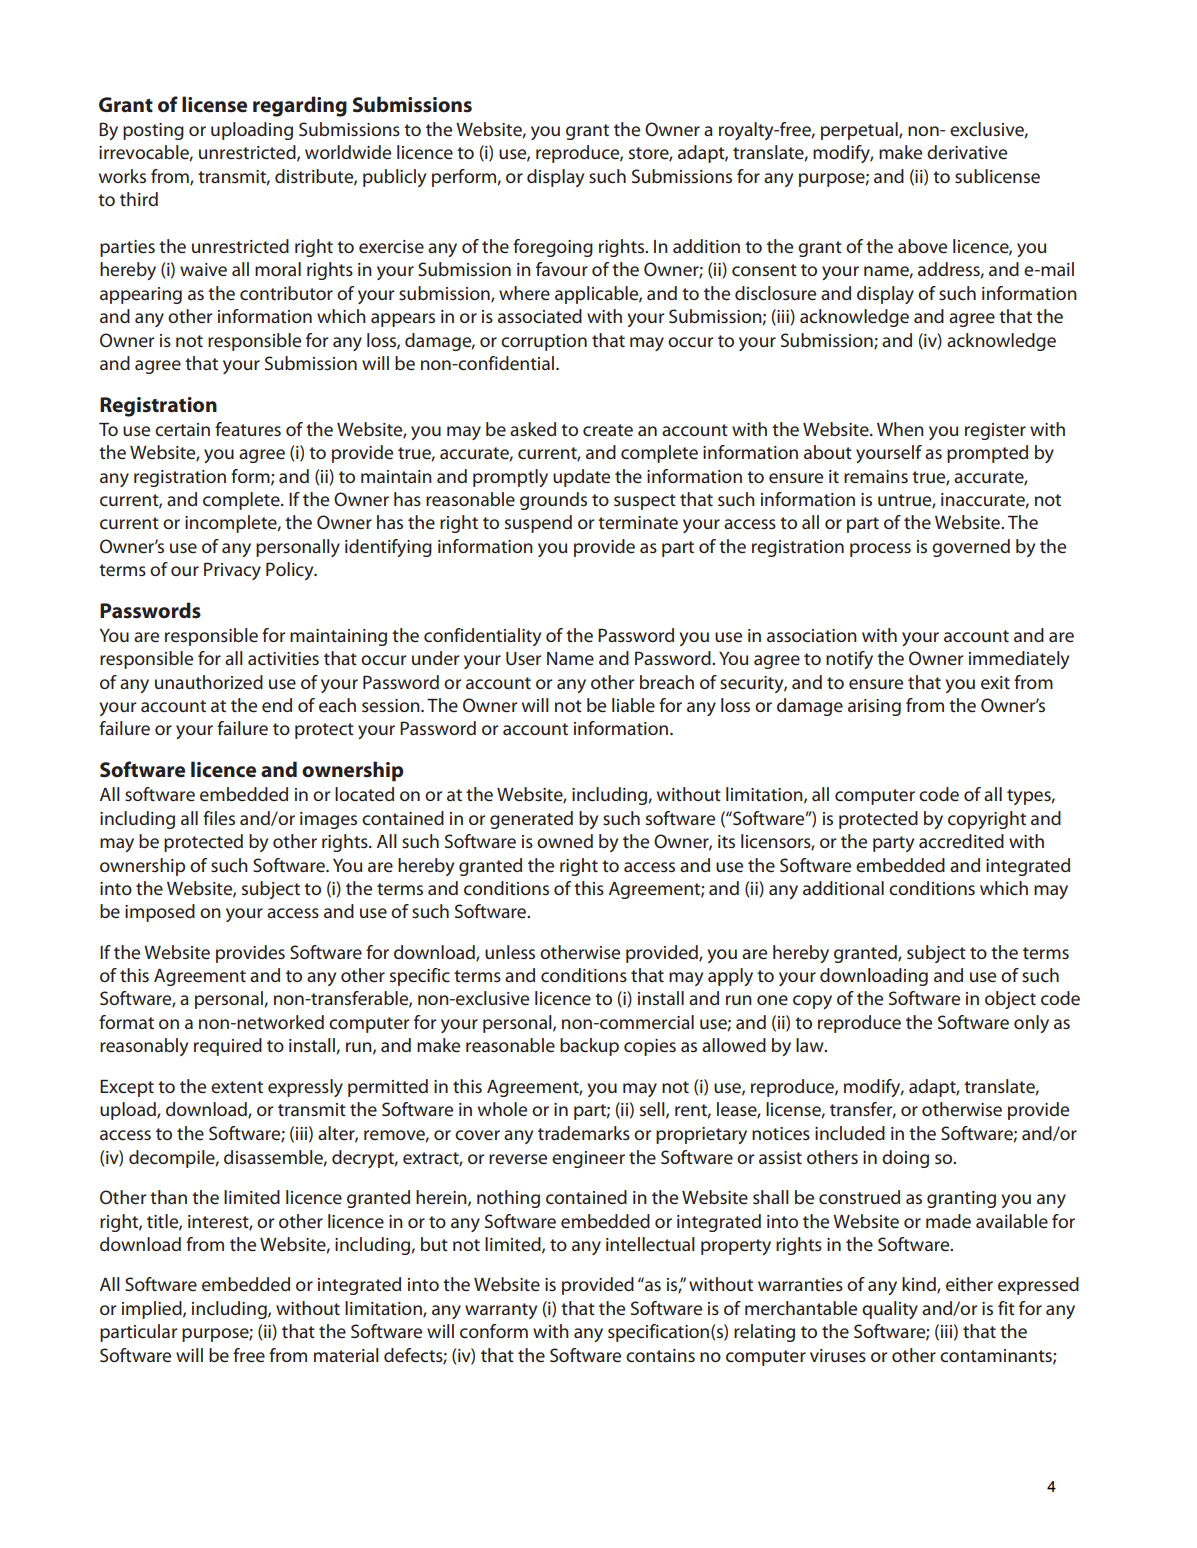 The width and height of the screenshot is (1197, 1548). What do you see at coordinates (874, 707) in the screenshot?
I see `arising` at bounding box center [874, 707].
